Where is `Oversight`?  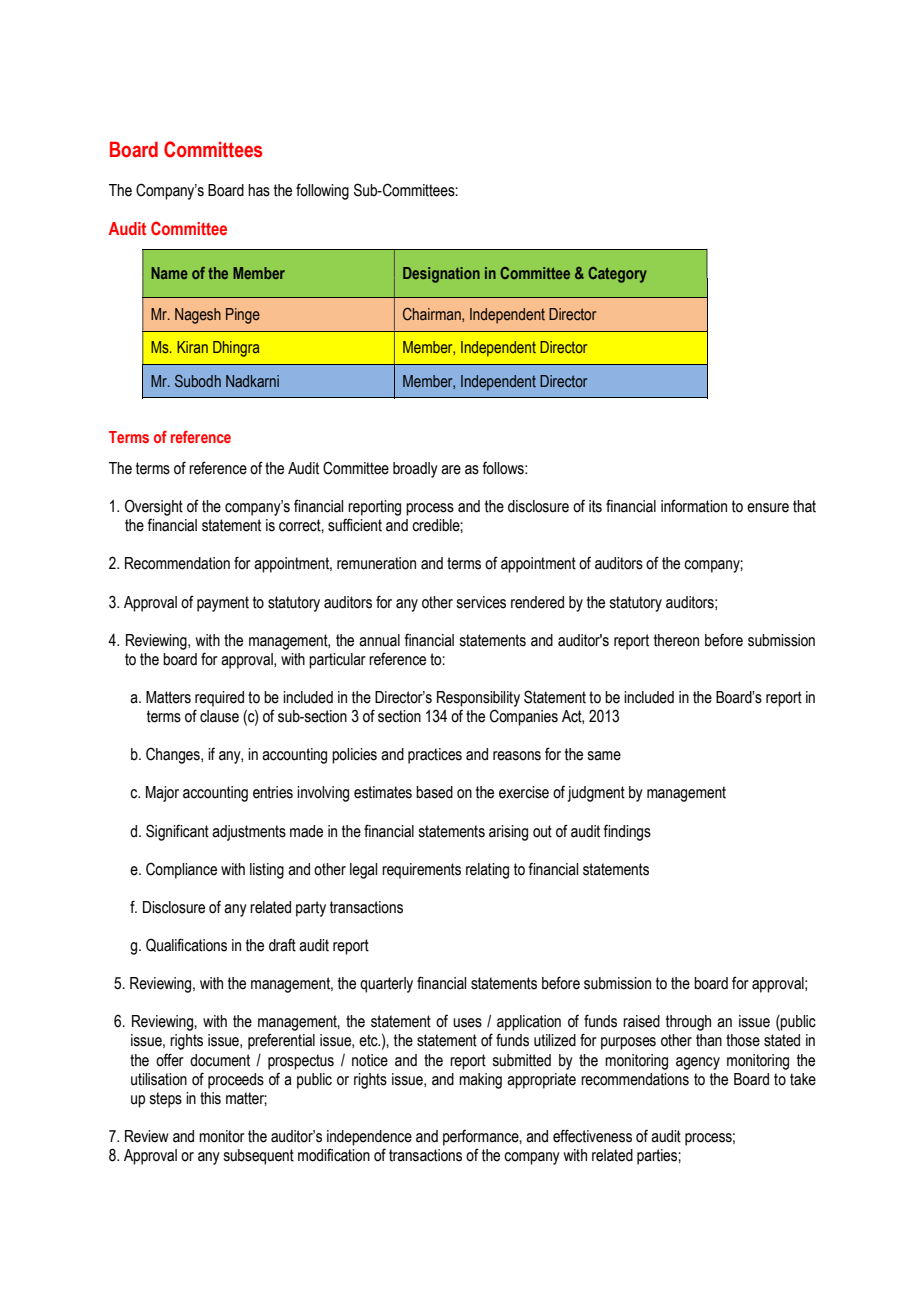
Oversight is located at coordinates (154, 507).
